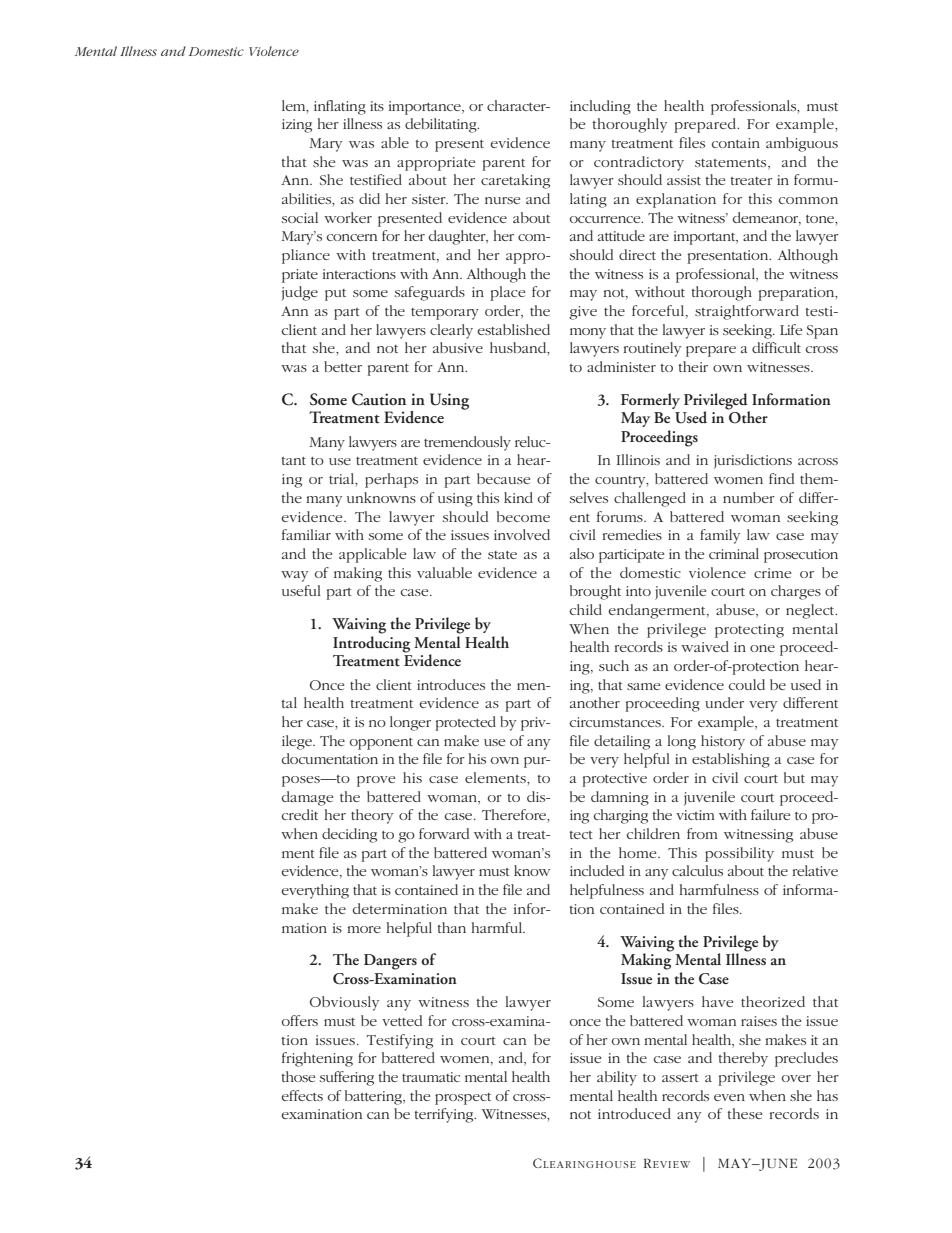 This screenshot has height=1233, width=952. Describe the element at coordinates (616, 722) in the screenshot. I see `circumstances` at that location.
